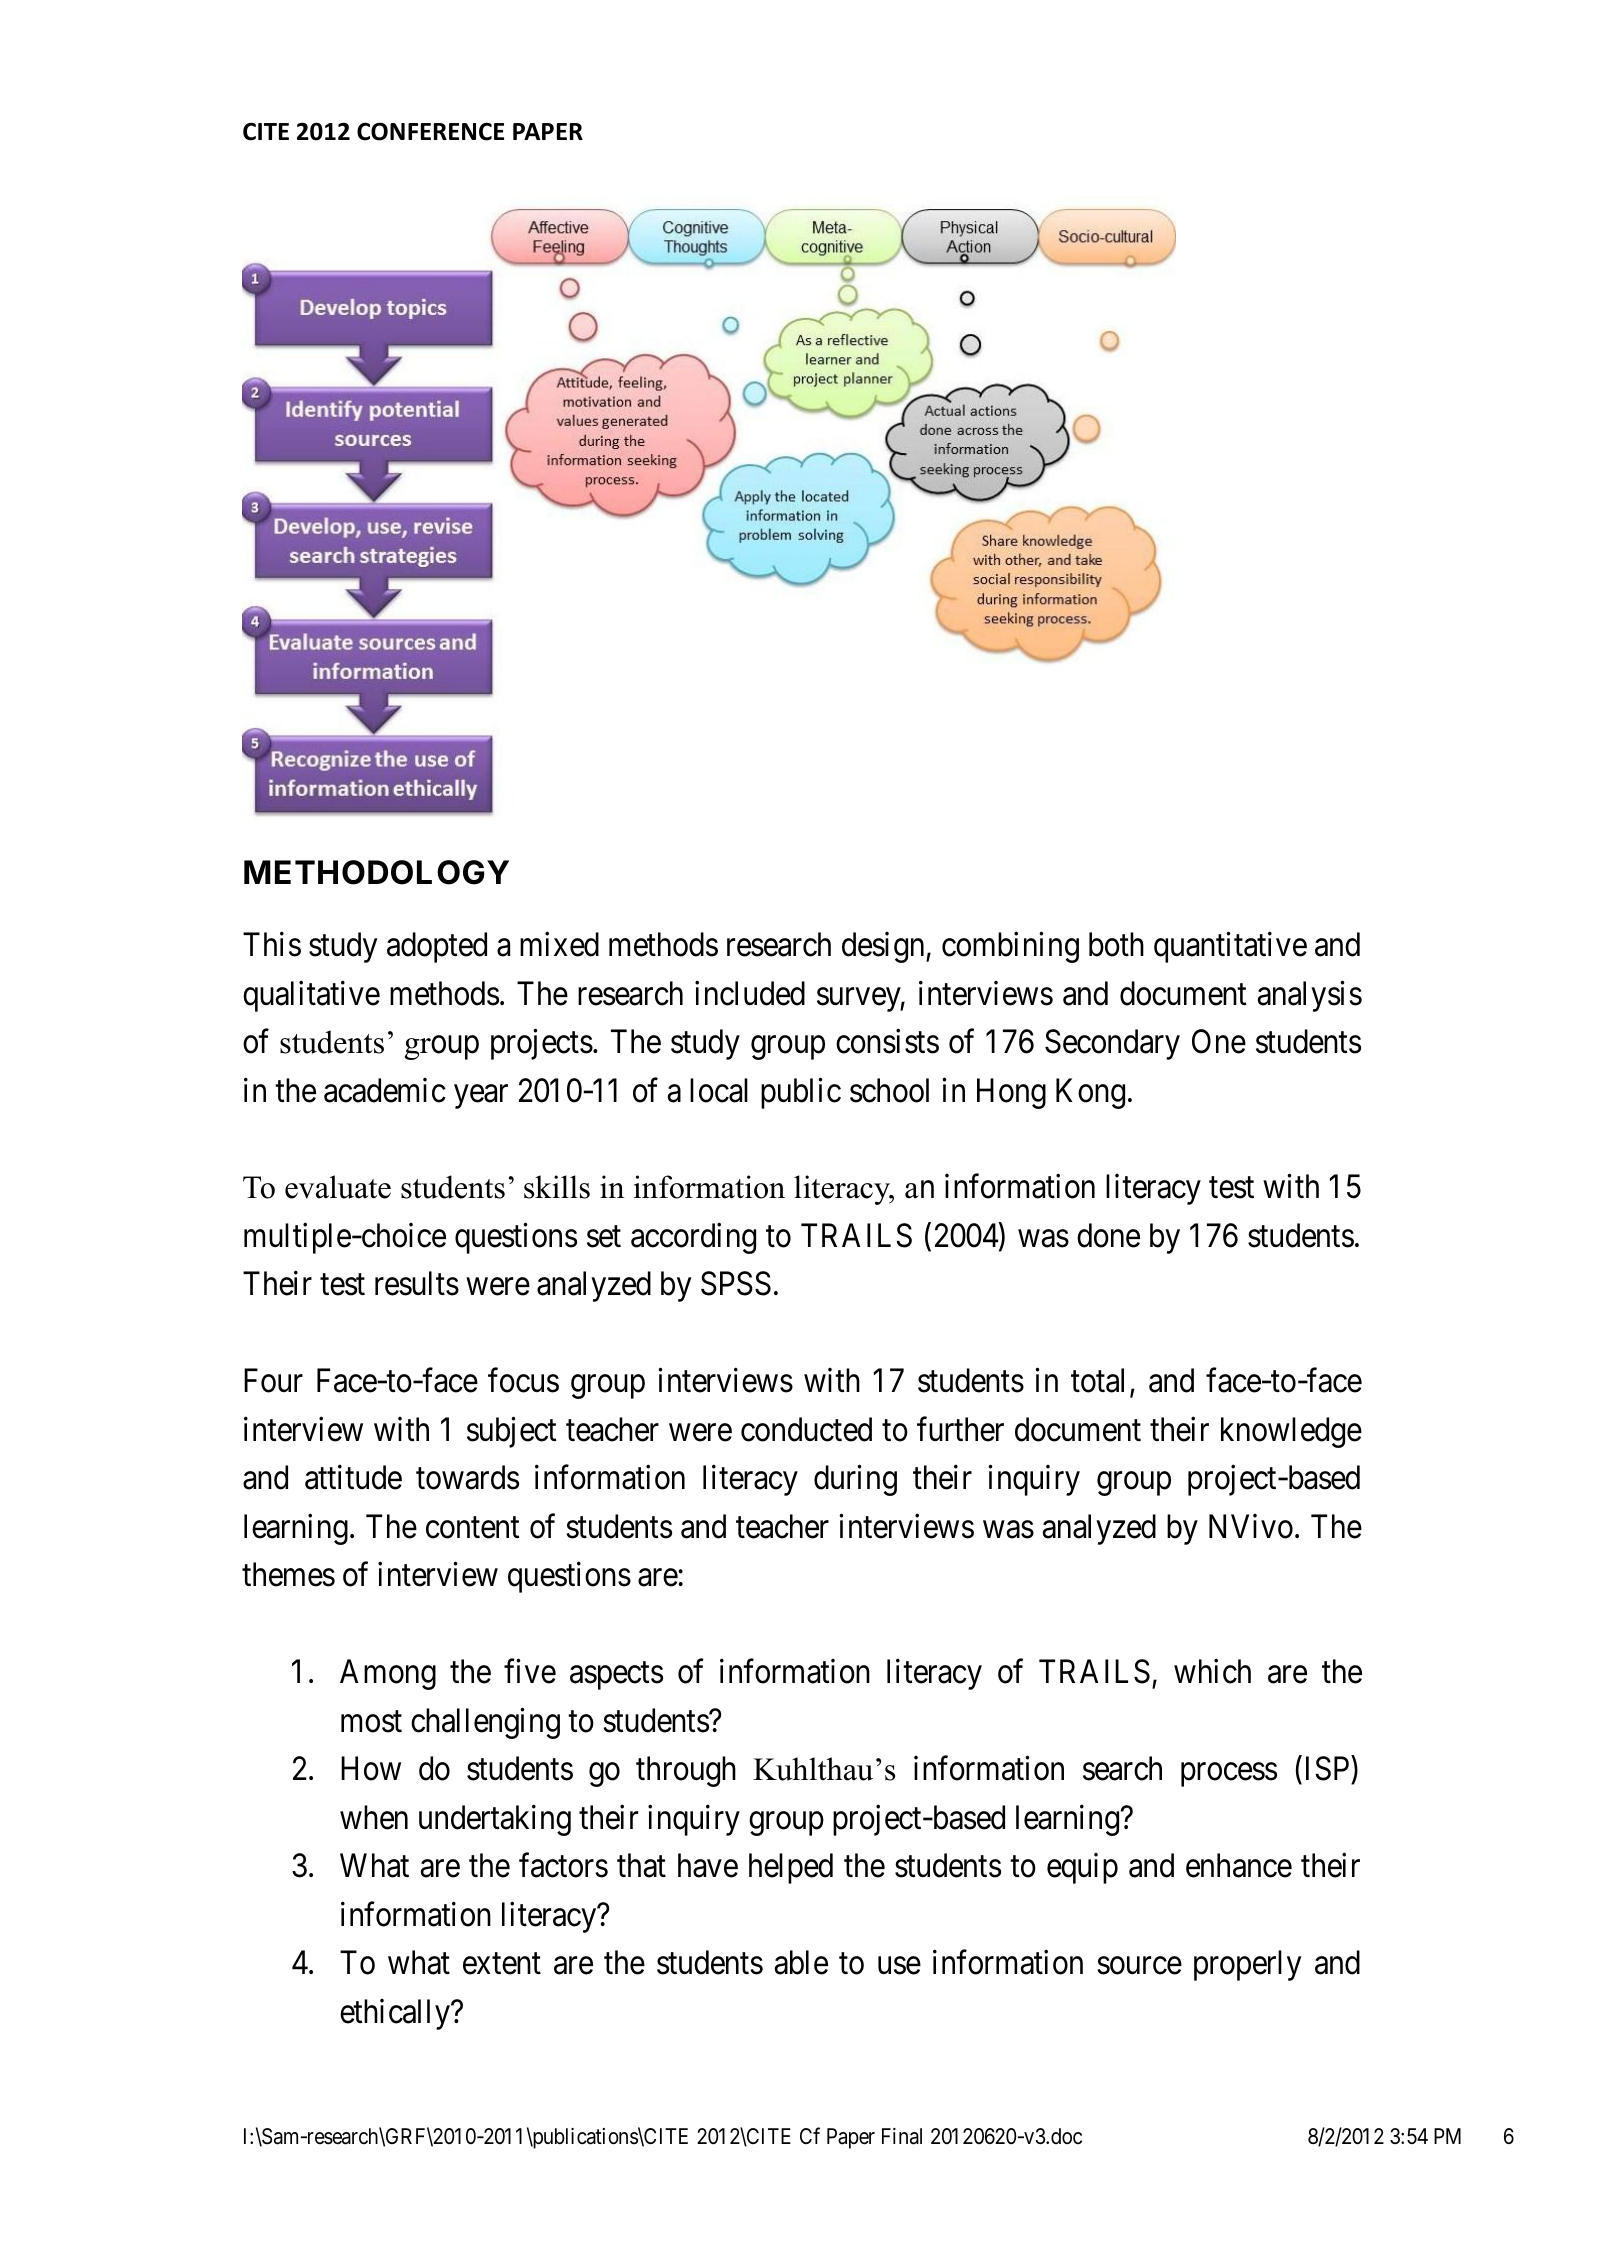  I want to click on Final, so click(902, 2136).
